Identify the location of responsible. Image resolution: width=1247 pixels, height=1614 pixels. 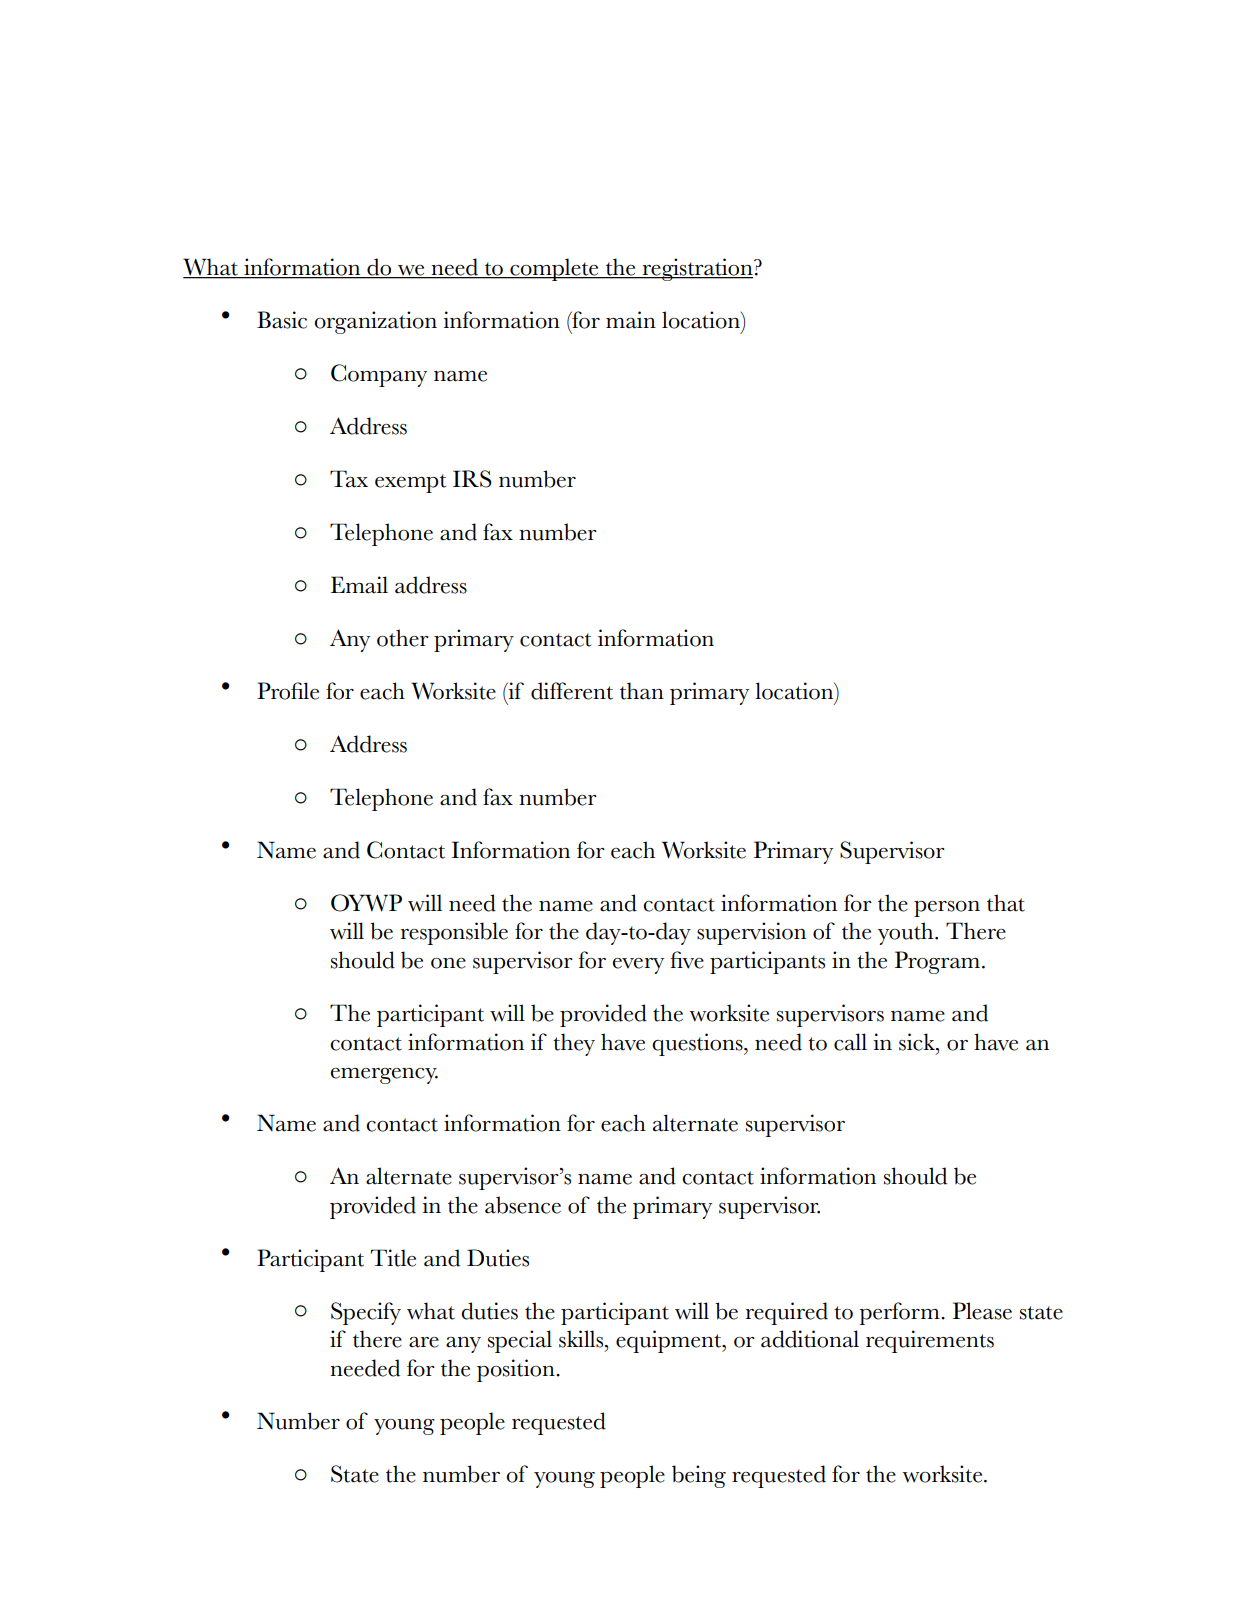
(454, 933).
